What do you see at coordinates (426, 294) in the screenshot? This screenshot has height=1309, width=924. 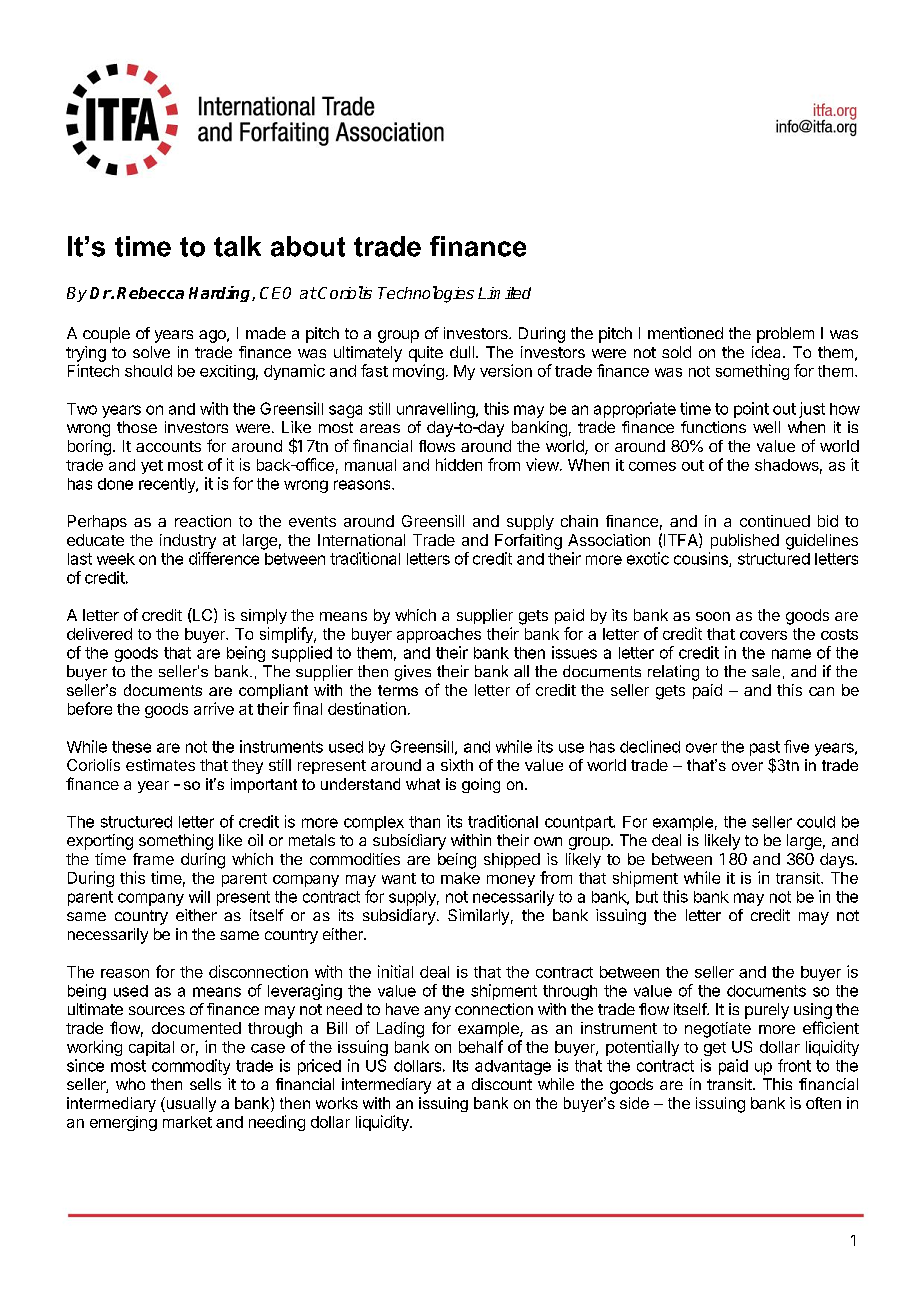 I see `Technologies` at bounding box center [426, 294].
